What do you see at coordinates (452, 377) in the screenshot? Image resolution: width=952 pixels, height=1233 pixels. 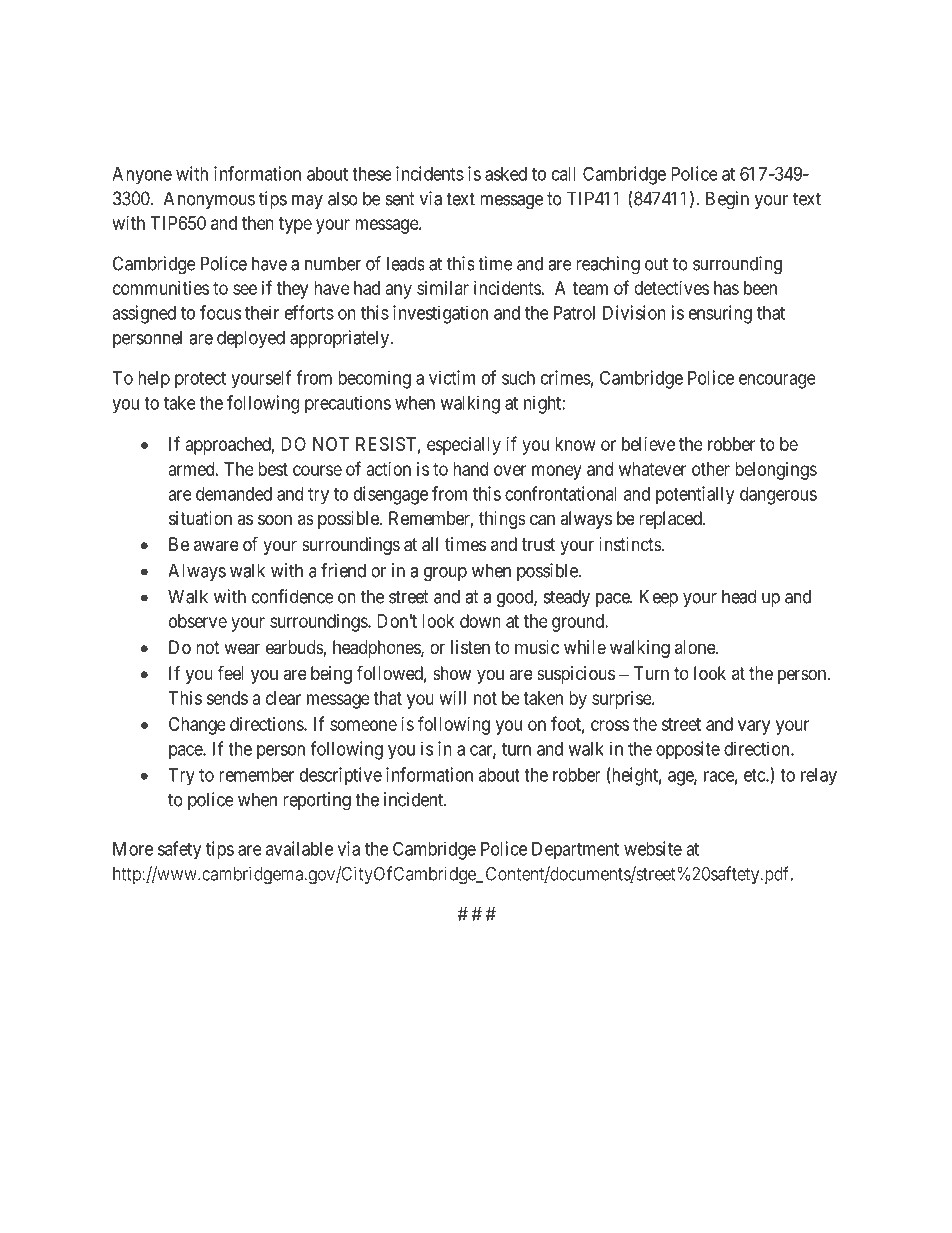 I see `victim` at bounding box center [452, 377].
